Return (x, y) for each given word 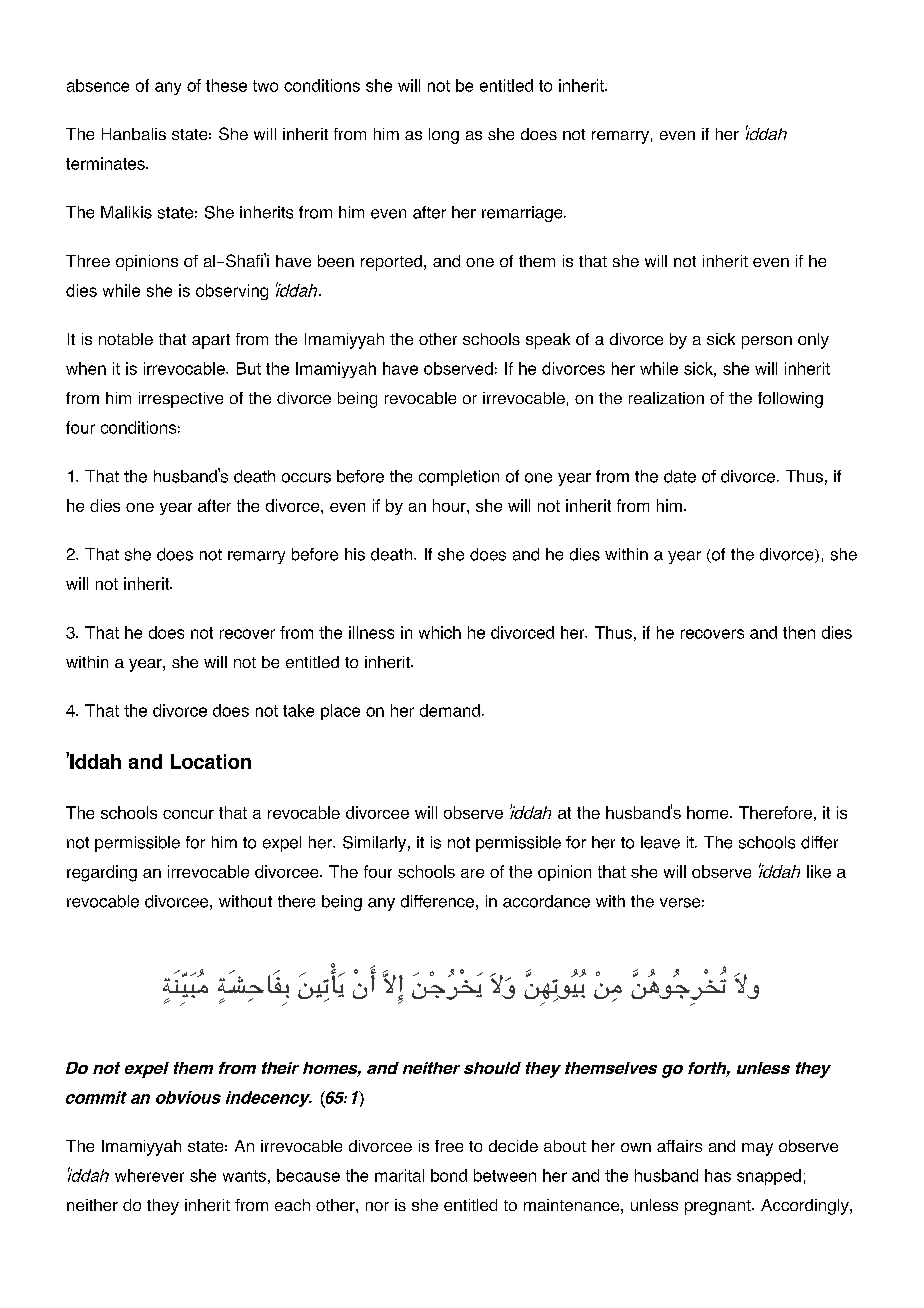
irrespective (181, 400)
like (819, 871)
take (298, 710)
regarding (102, 873)
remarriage (523, 214)
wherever (149, 1175)
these (226, 85)
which (440, 632)
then (799, 632)
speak (548, 341)
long (444, 136)
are (472, 873)
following (790, 400)
